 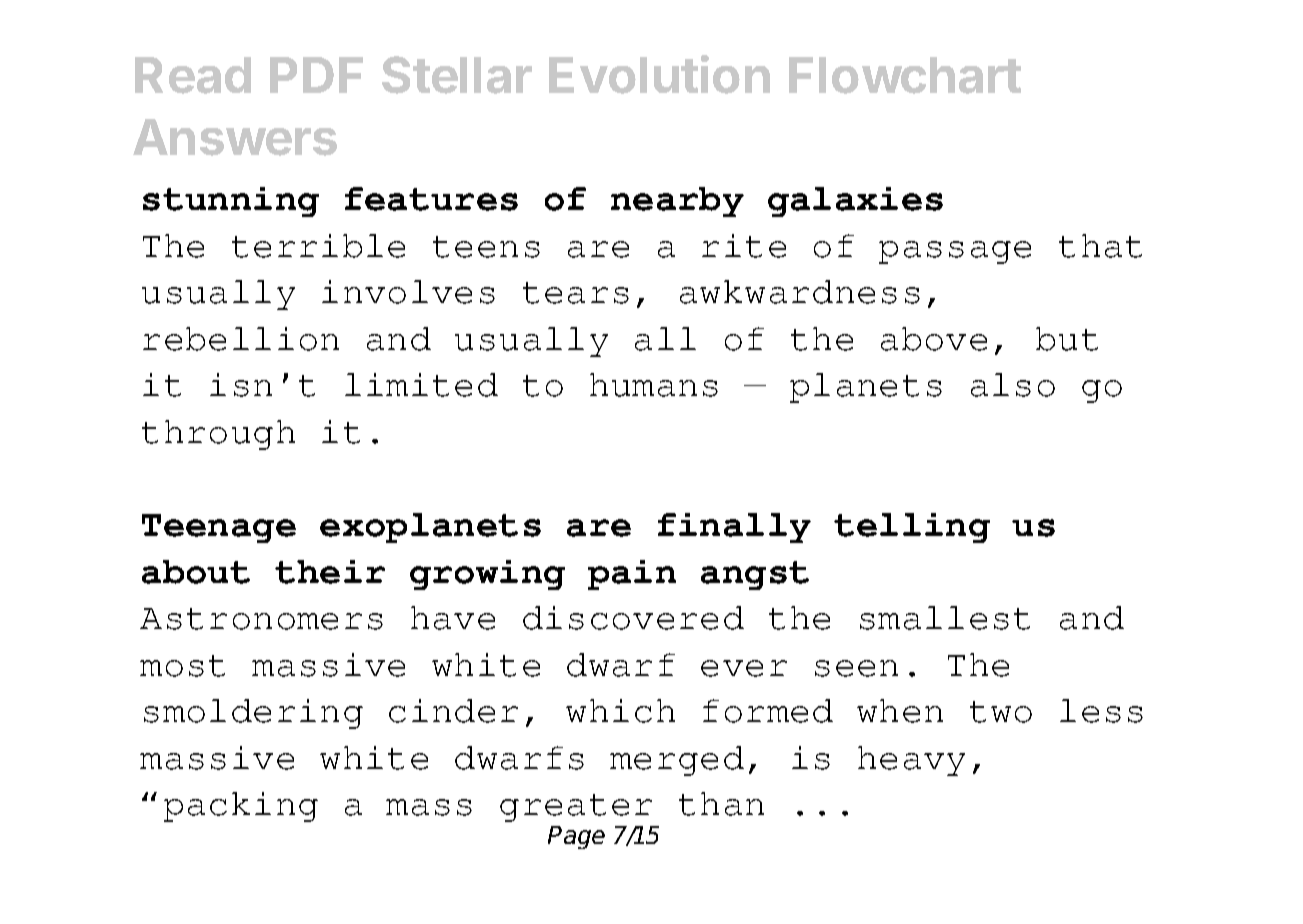 What do you see at coordinates (654, 385) in the screenshot?
I see `humans` at bounding box center [654, 385].
